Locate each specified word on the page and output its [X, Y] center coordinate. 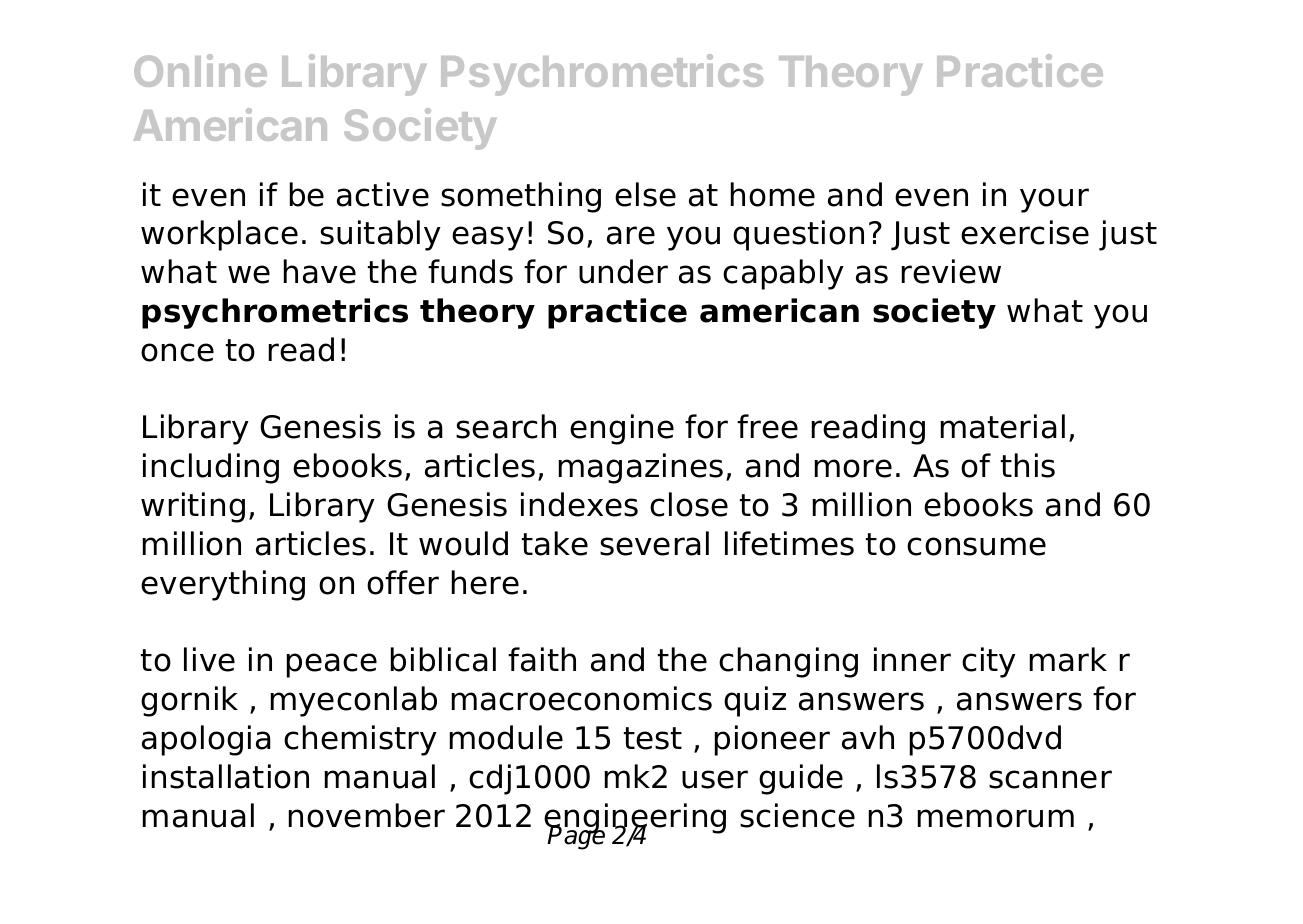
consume [976, 546]
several [654, 543]
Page [577, 837]
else [645, 194]
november [367, 815]
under [623, 271]
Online [200, 70]
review [951, 271]
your [1054, 200]
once [177, 352]
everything [223, 585]
